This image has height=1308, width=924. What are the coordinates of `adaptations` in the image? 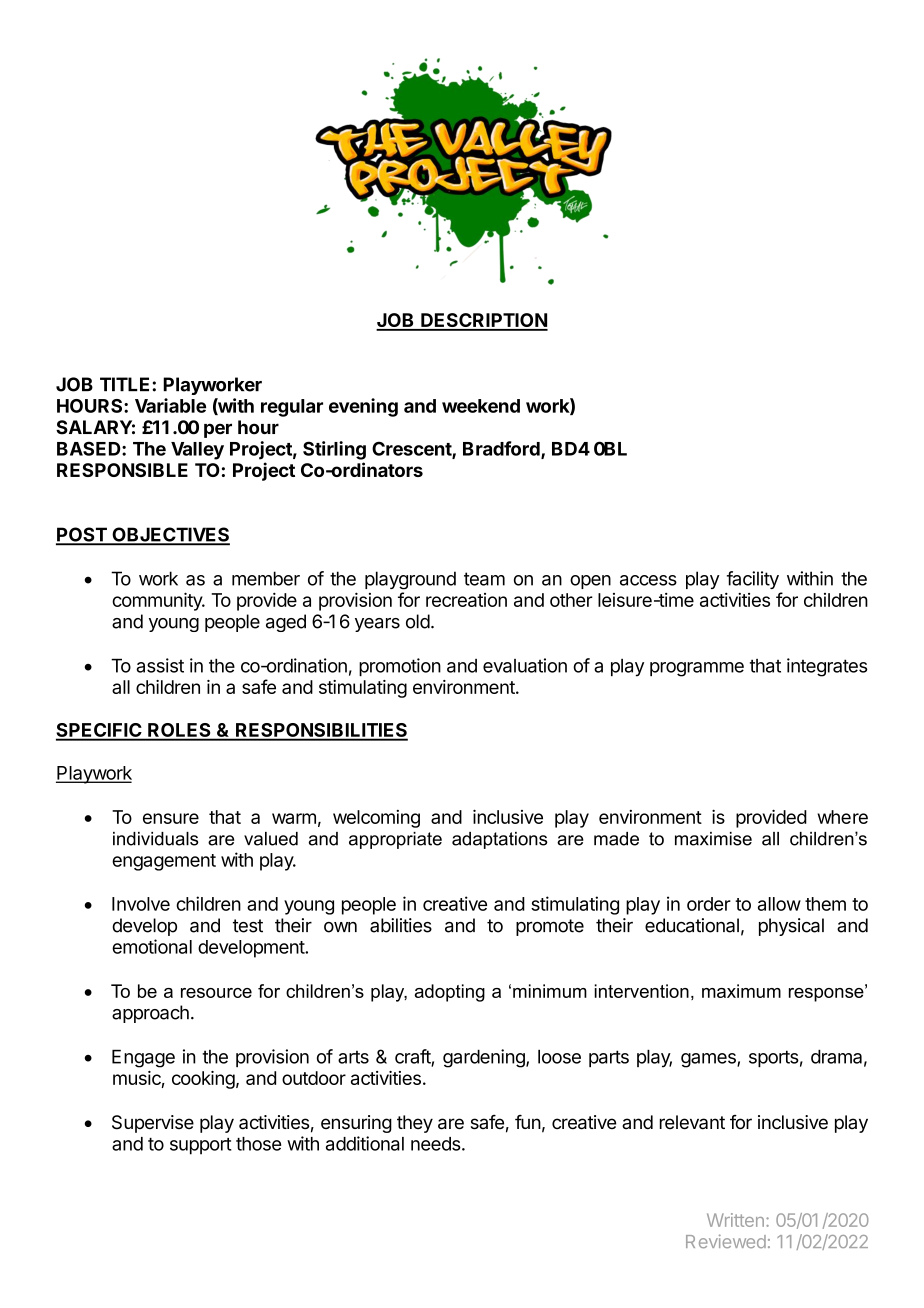 It's located at (500, 840).
